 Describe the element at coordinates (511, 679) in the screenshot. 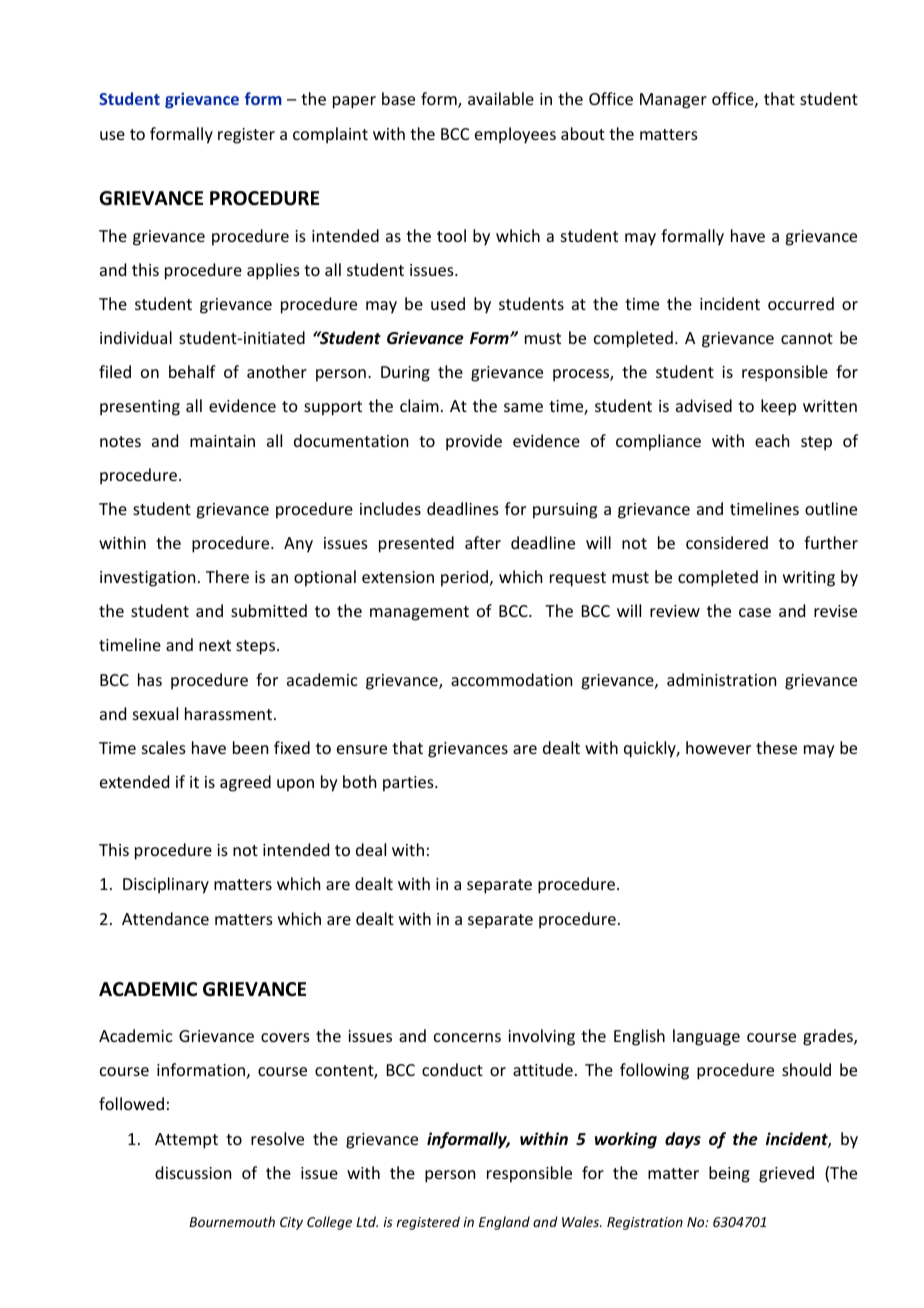

I see `accommodation` at that location.
